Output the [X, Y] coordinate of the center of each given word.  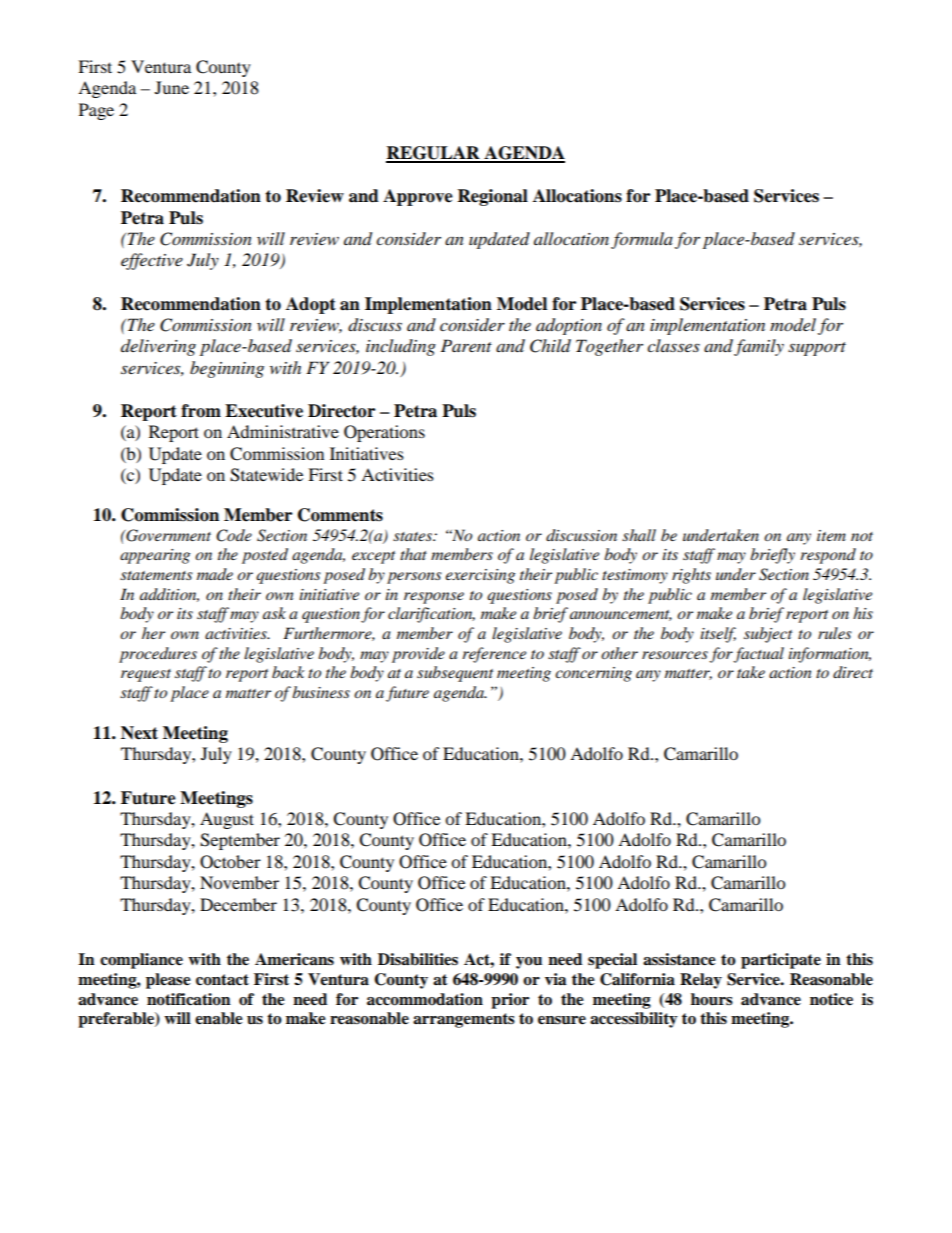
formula [642, 240]
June [172, 87]
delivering [158, 347]
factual [758, 655]
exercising [480, 576]
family [759, 347]
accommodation [425, 999]
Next [139, 733]
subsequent [455, 674]
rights [691, 576]
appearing [155, 556]
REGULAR [434, 154]
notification [189, 999]
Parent [466, 345]
